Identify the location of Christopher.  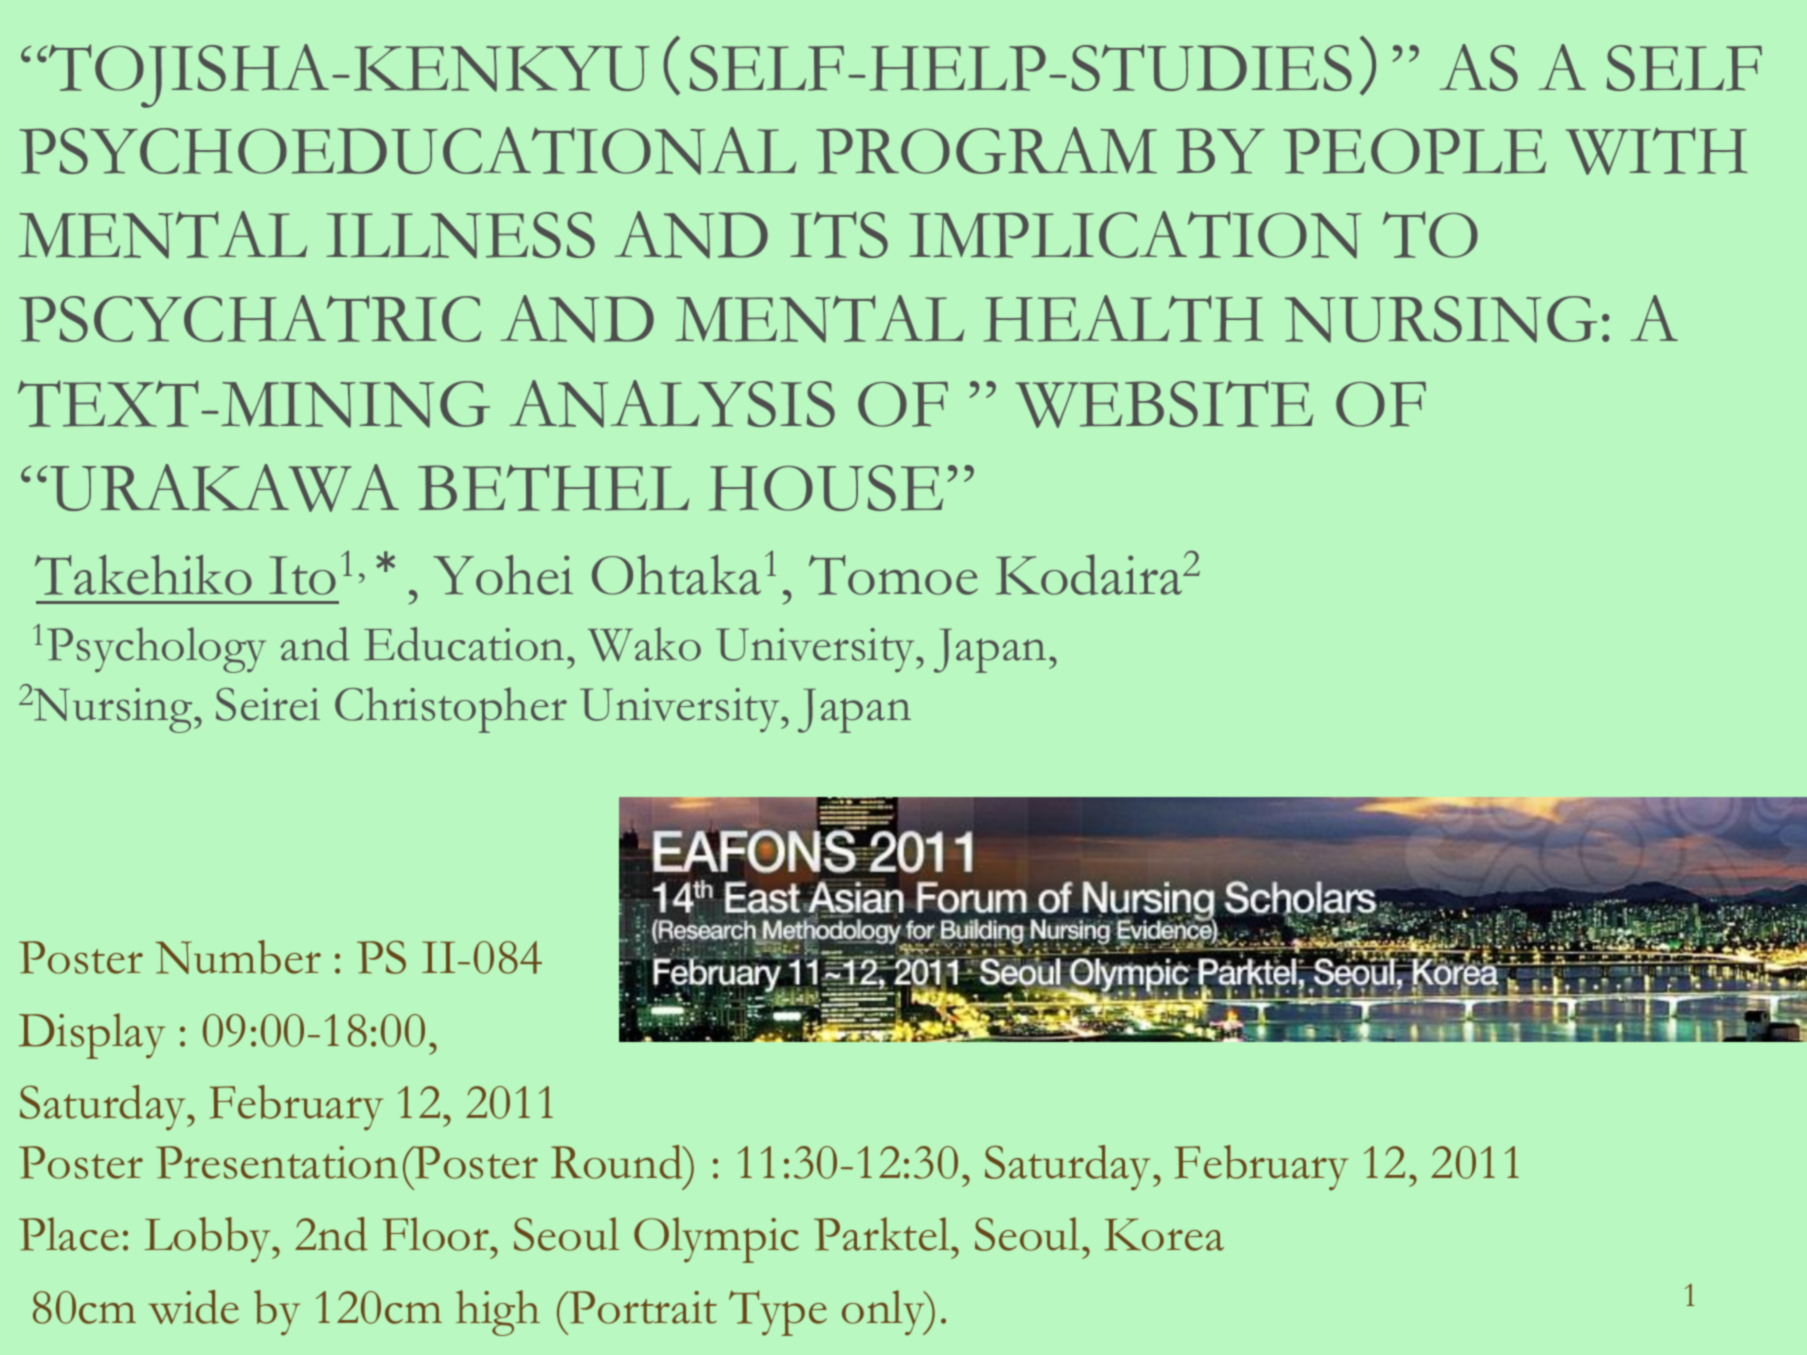
(451, 710).
